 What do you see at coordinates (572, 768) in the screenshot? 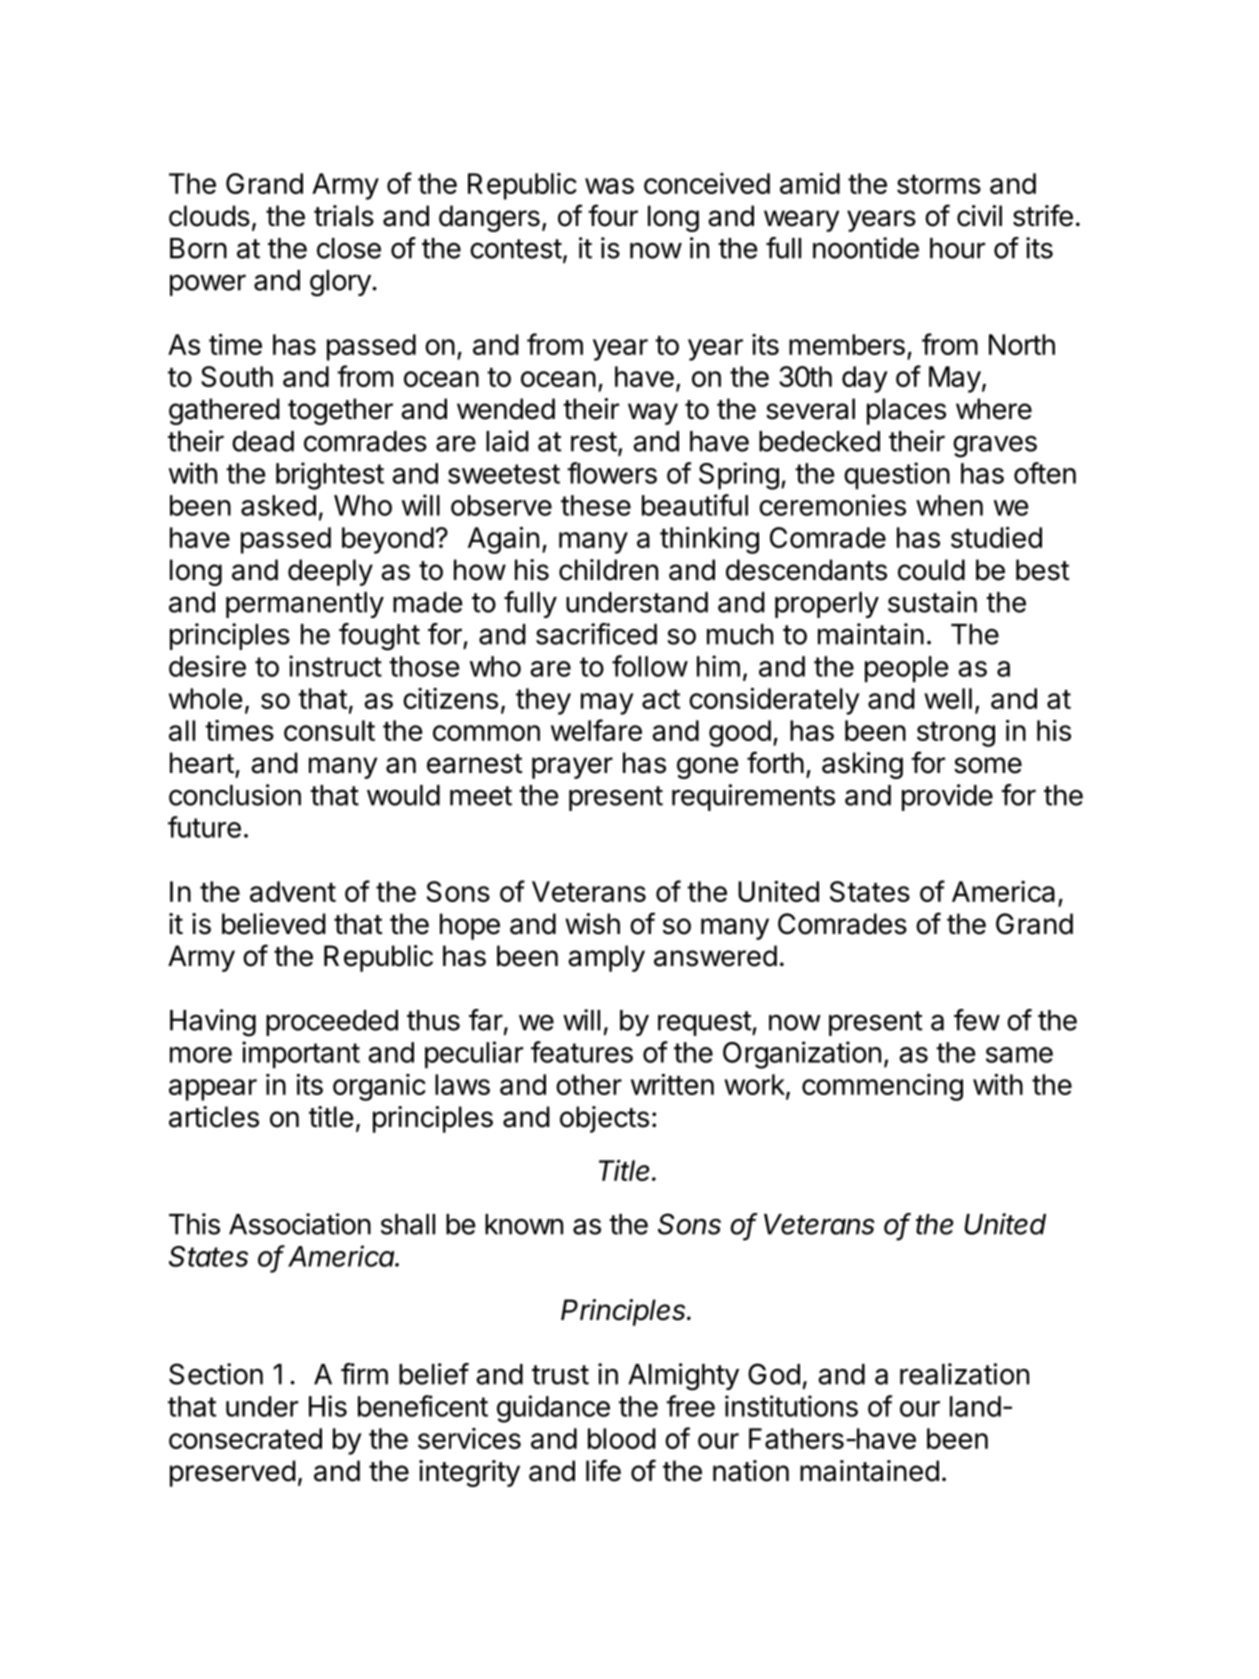
I see `prayer` at bounding box center [572, 768].
